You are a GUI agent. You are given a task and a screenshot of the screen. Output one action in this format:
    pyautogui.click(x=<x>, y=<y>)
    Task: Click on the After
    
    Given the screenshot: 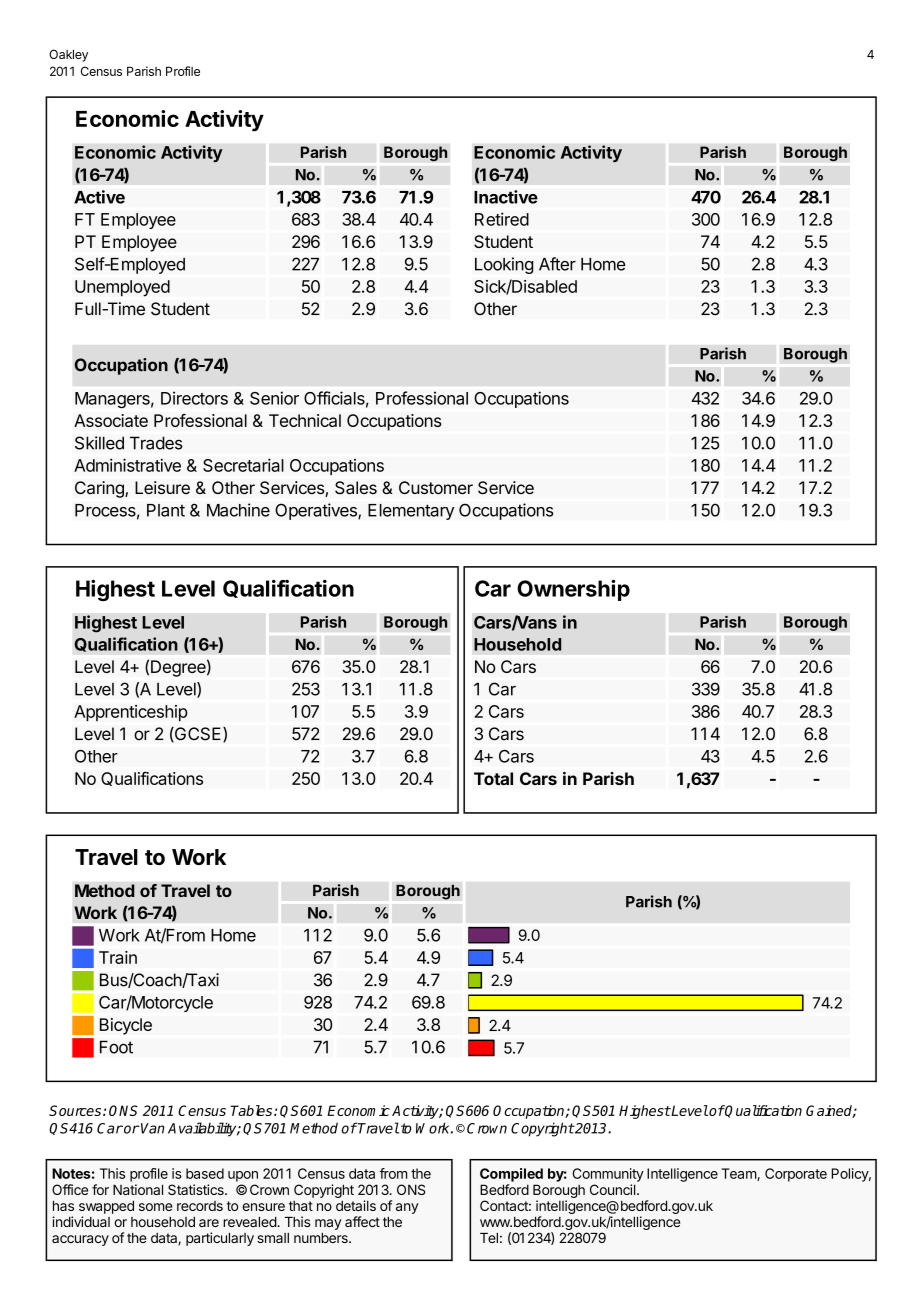 What is the action you would take?
    pyautogui.click(x=557, y=264)
